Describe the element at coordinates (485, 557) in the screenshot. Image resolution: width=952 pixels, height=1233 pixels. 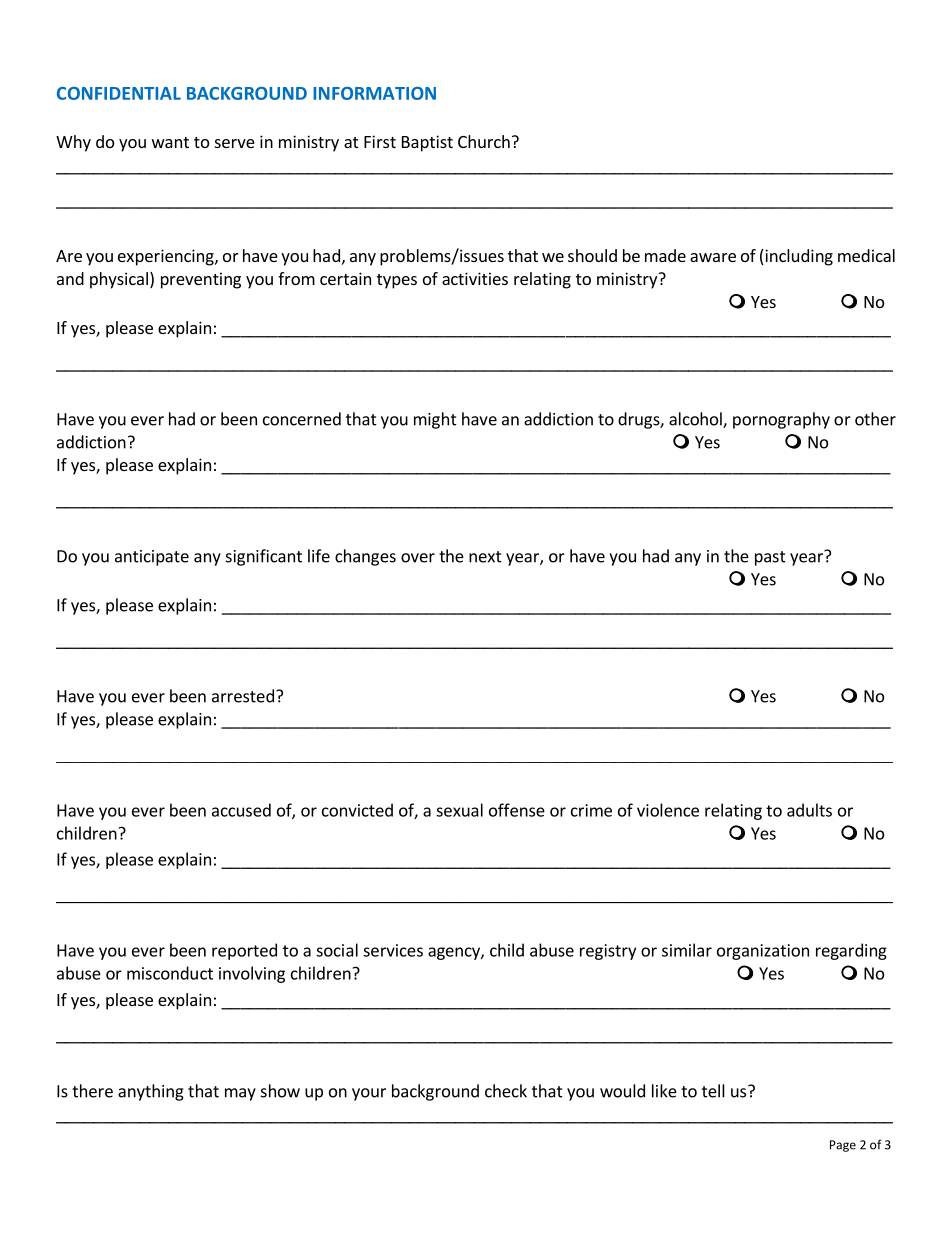
I see `next` at that location.
